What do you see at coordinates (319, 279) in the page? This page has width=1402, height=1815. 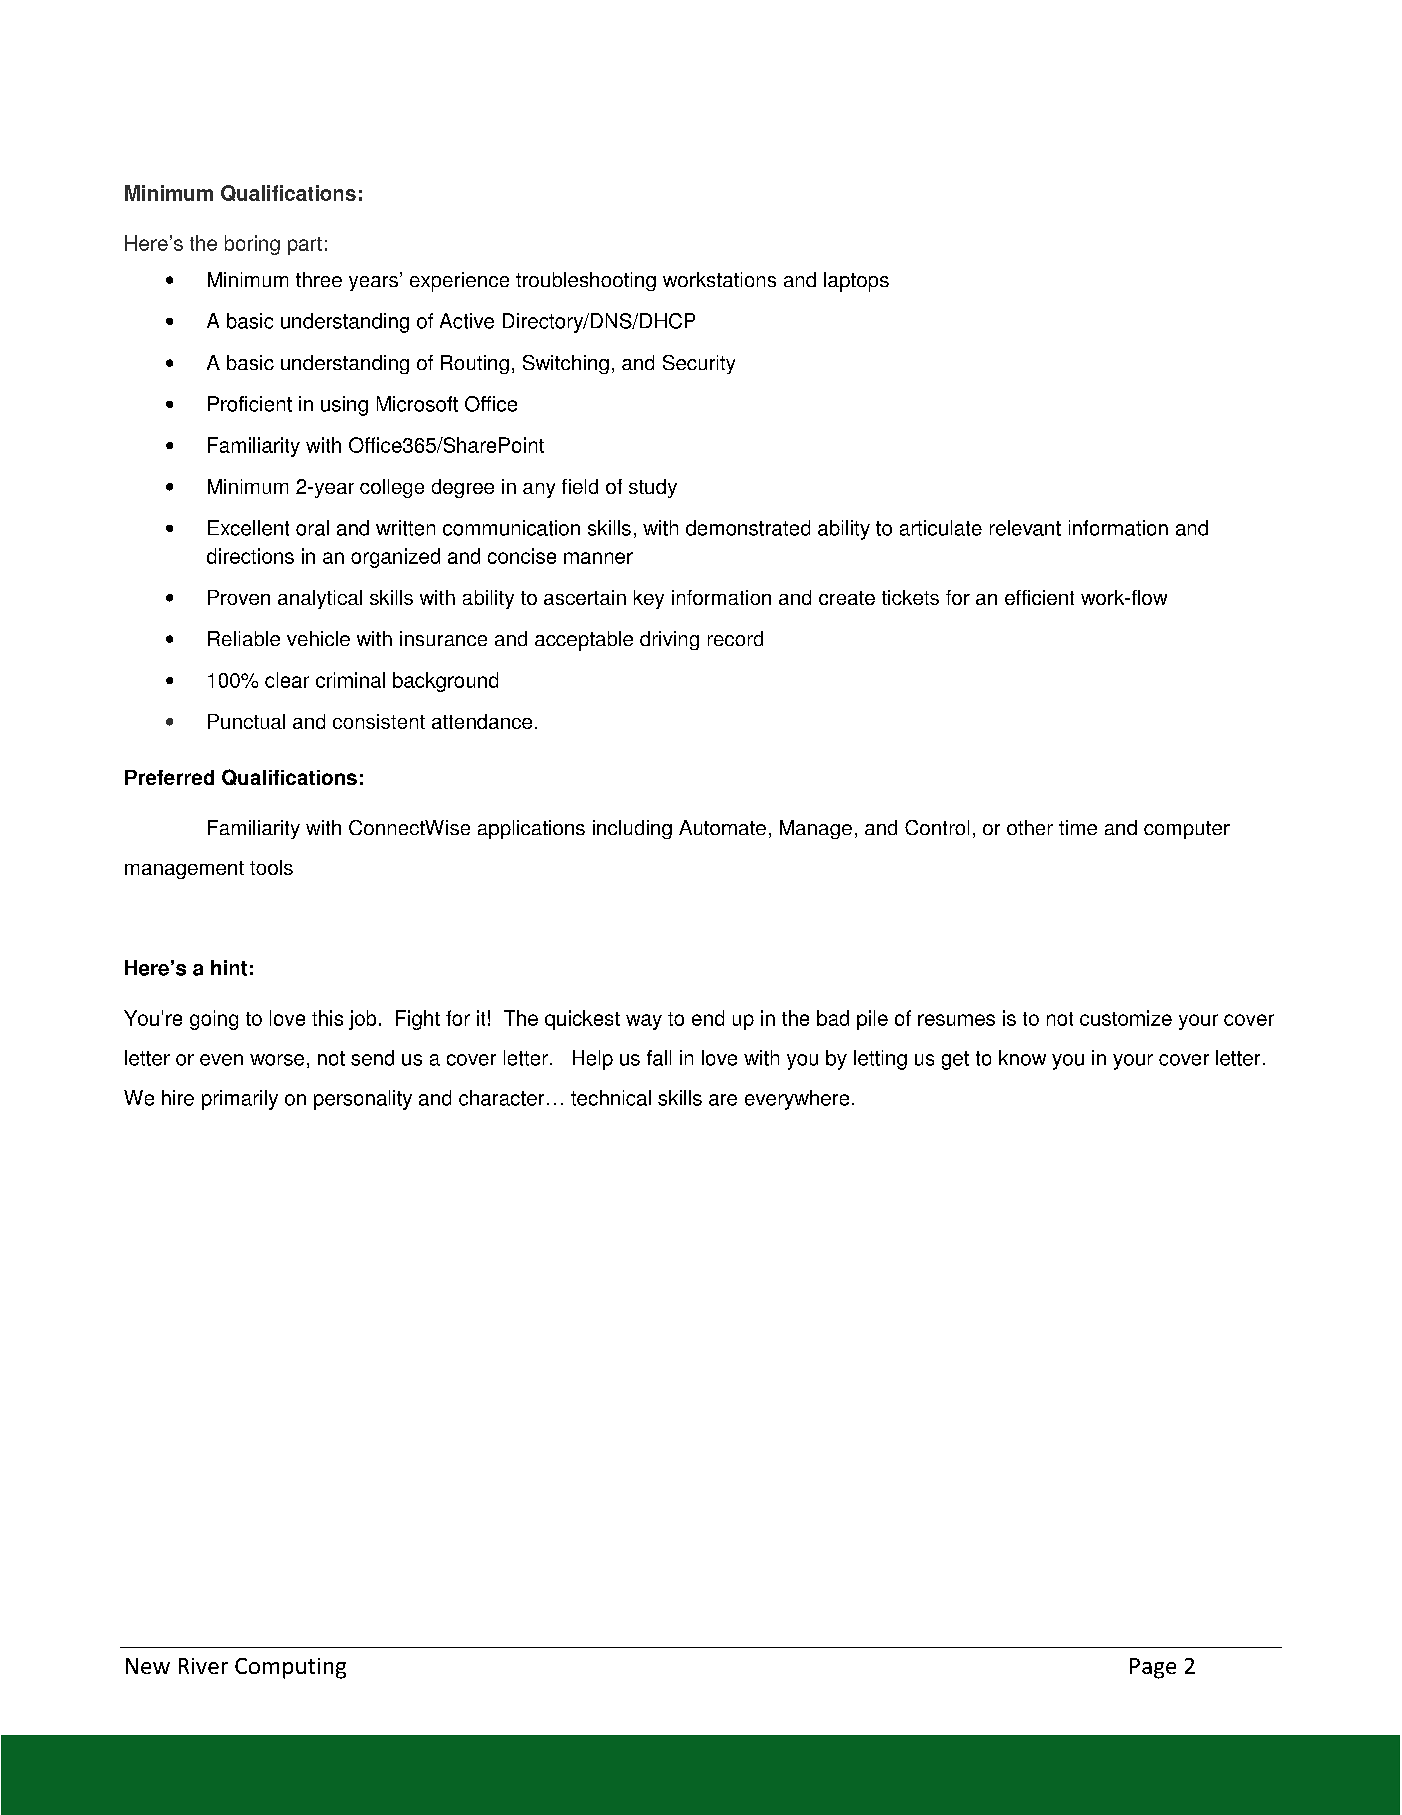 I see `three` at bounding box center [319, 279].
